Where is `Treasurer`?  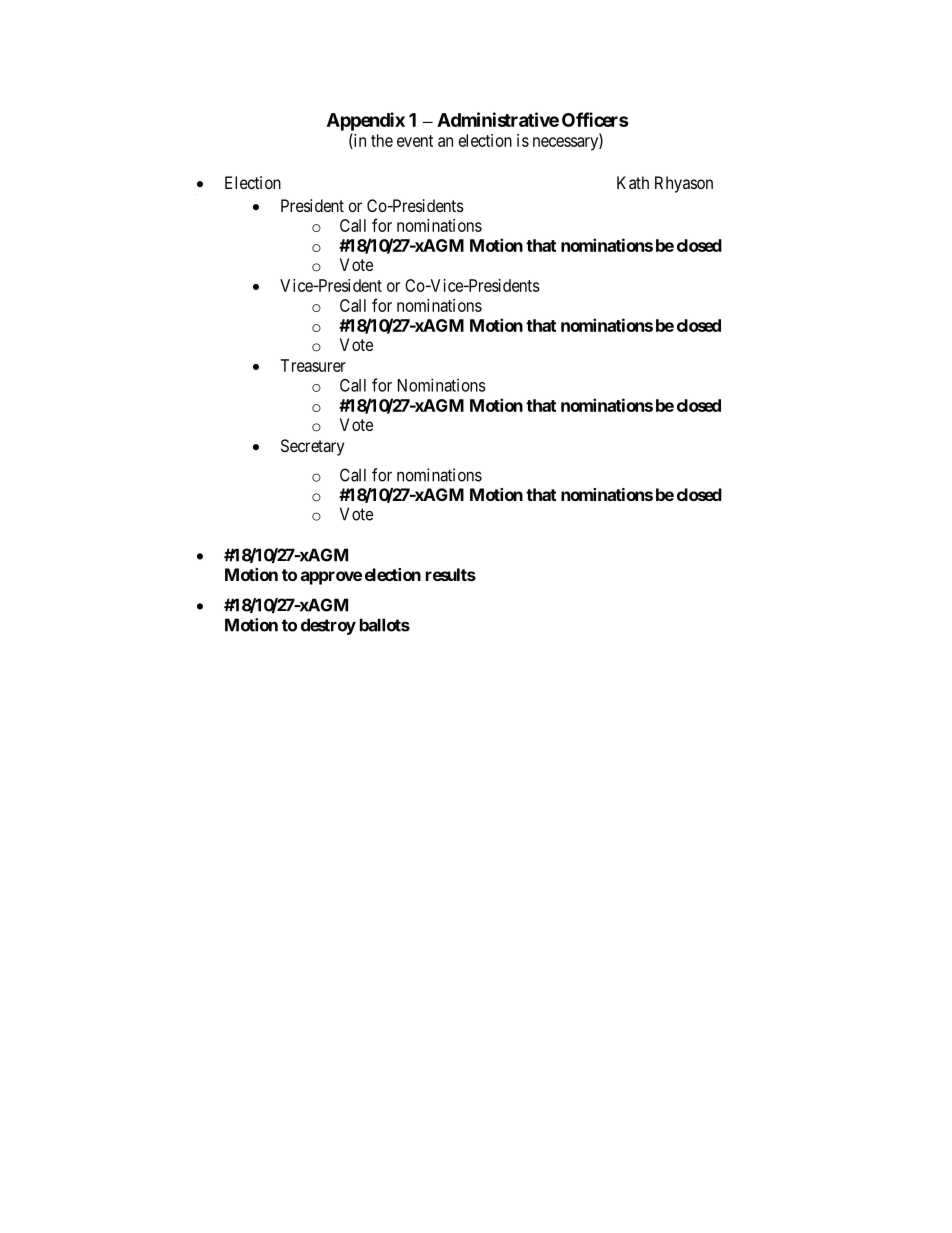
Treasurer is located at coordinates (313, 365).
